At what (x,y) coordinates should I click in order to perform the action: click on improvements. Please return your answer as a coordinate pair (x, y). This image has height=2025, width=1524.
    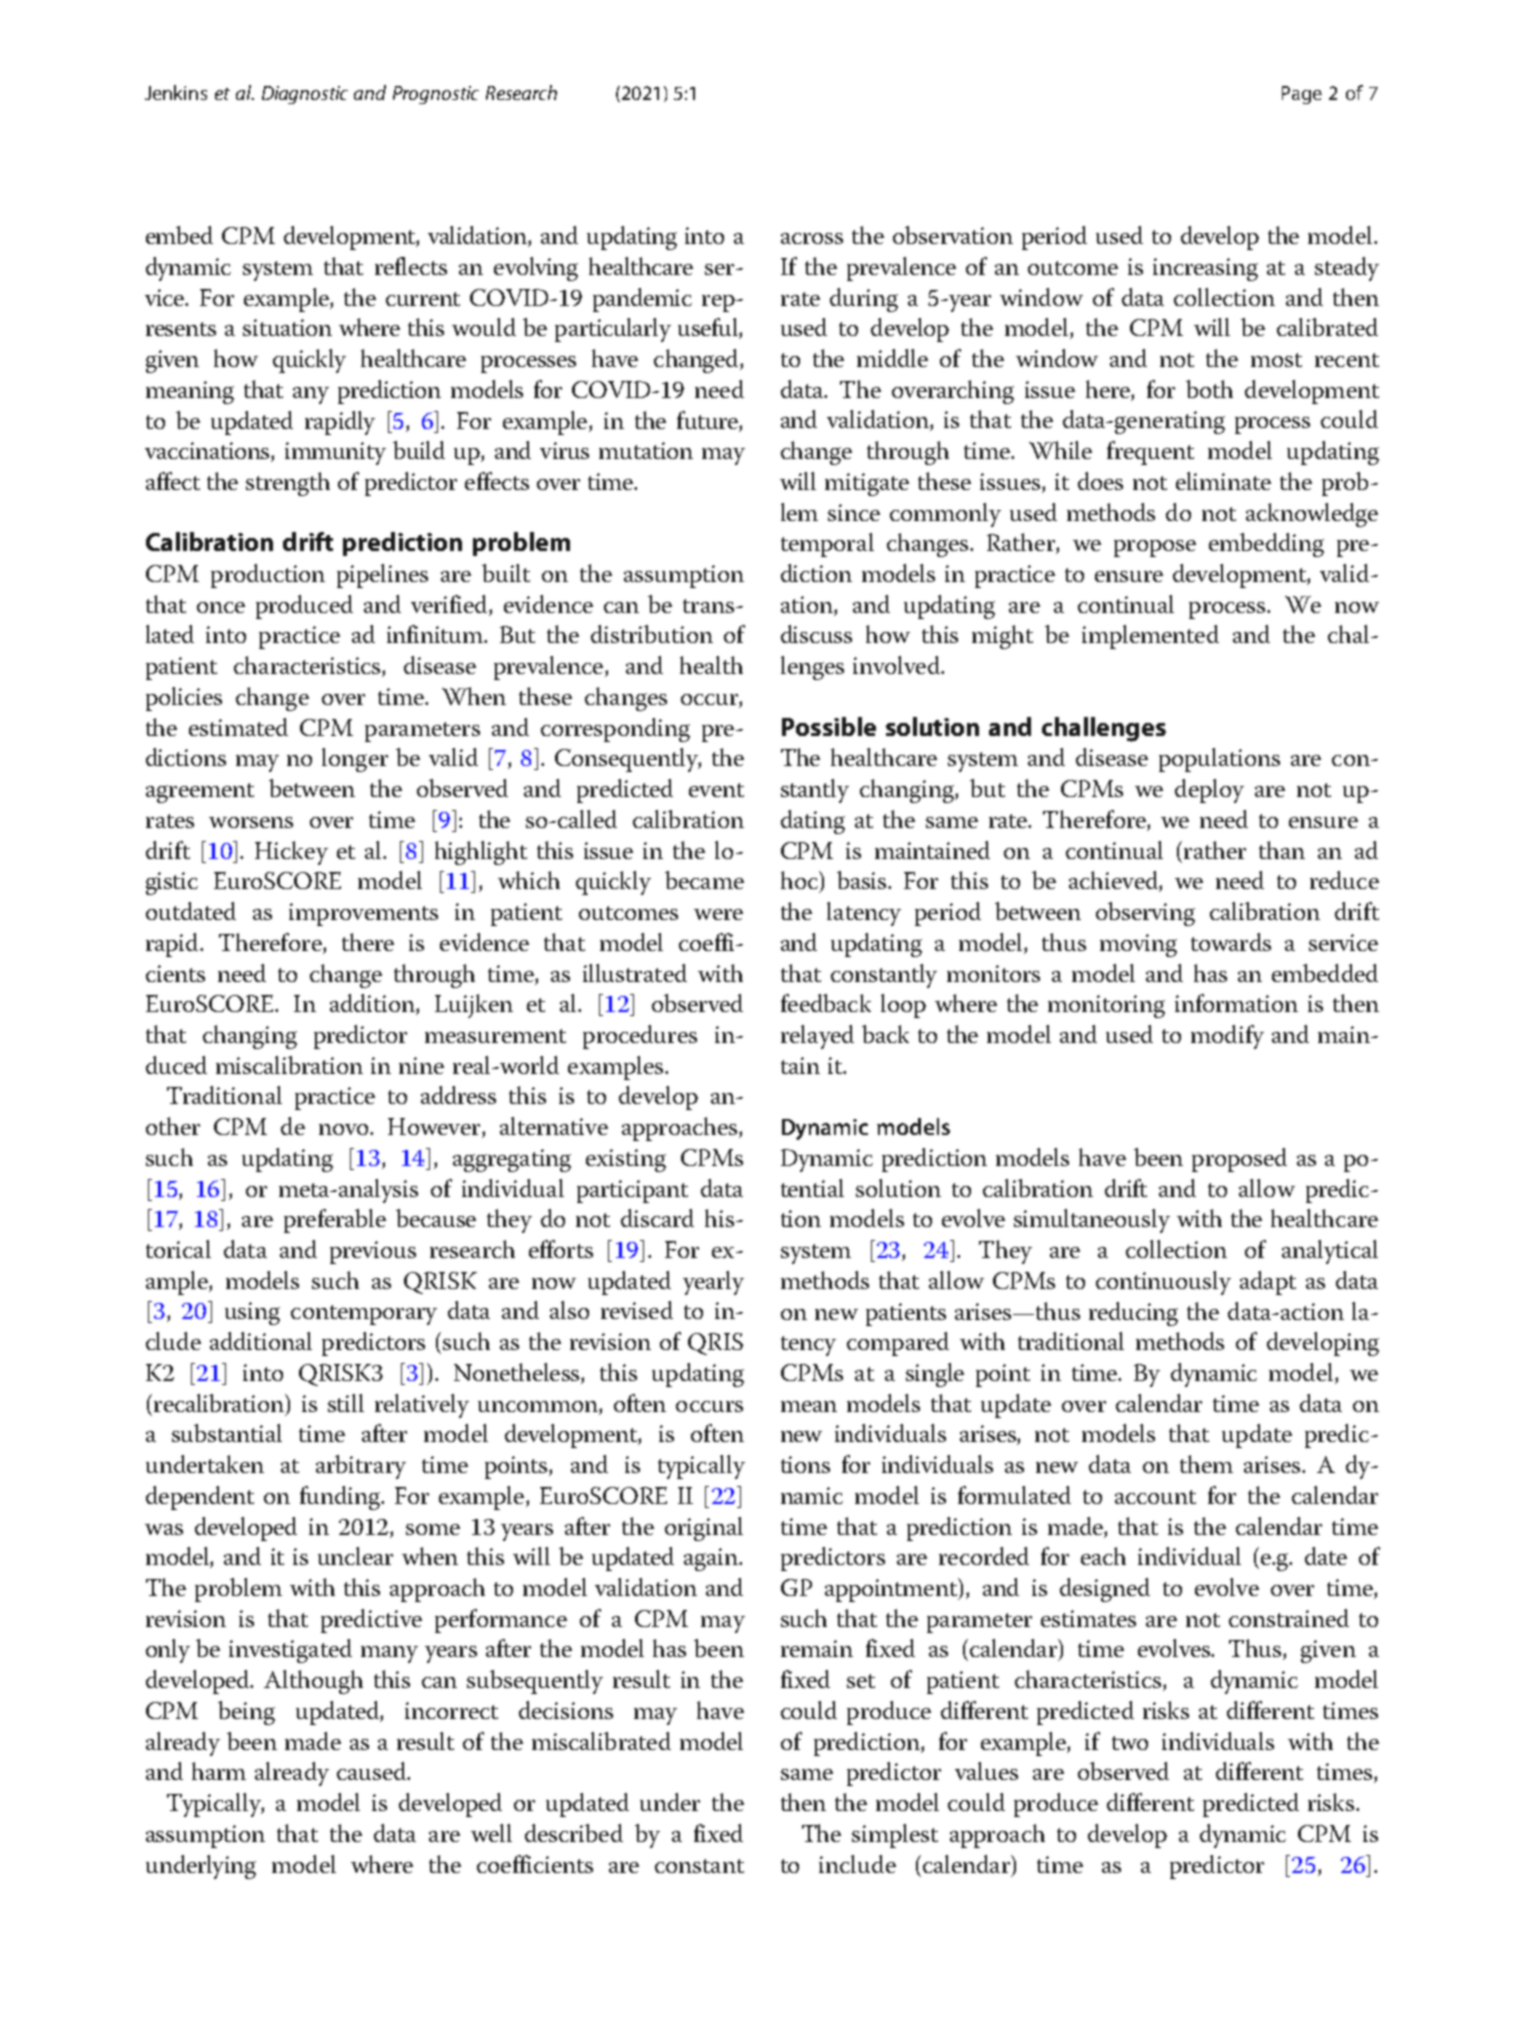
    Looking at the image, I should click on (363, 914).
